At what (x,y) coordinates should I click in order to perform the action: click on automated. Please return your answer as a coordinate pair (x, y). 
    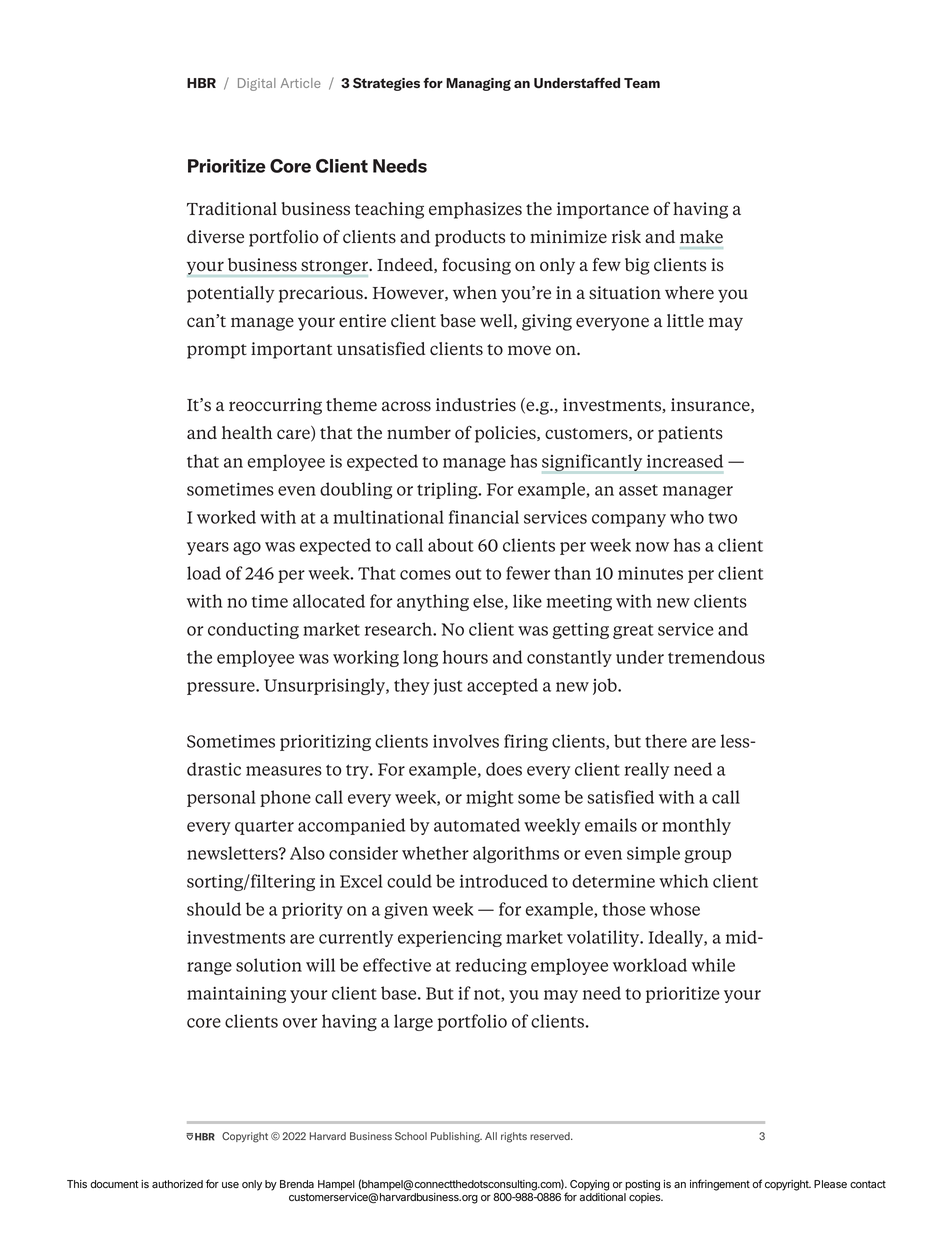
    Looking at the image, I should click on (477, 825).
